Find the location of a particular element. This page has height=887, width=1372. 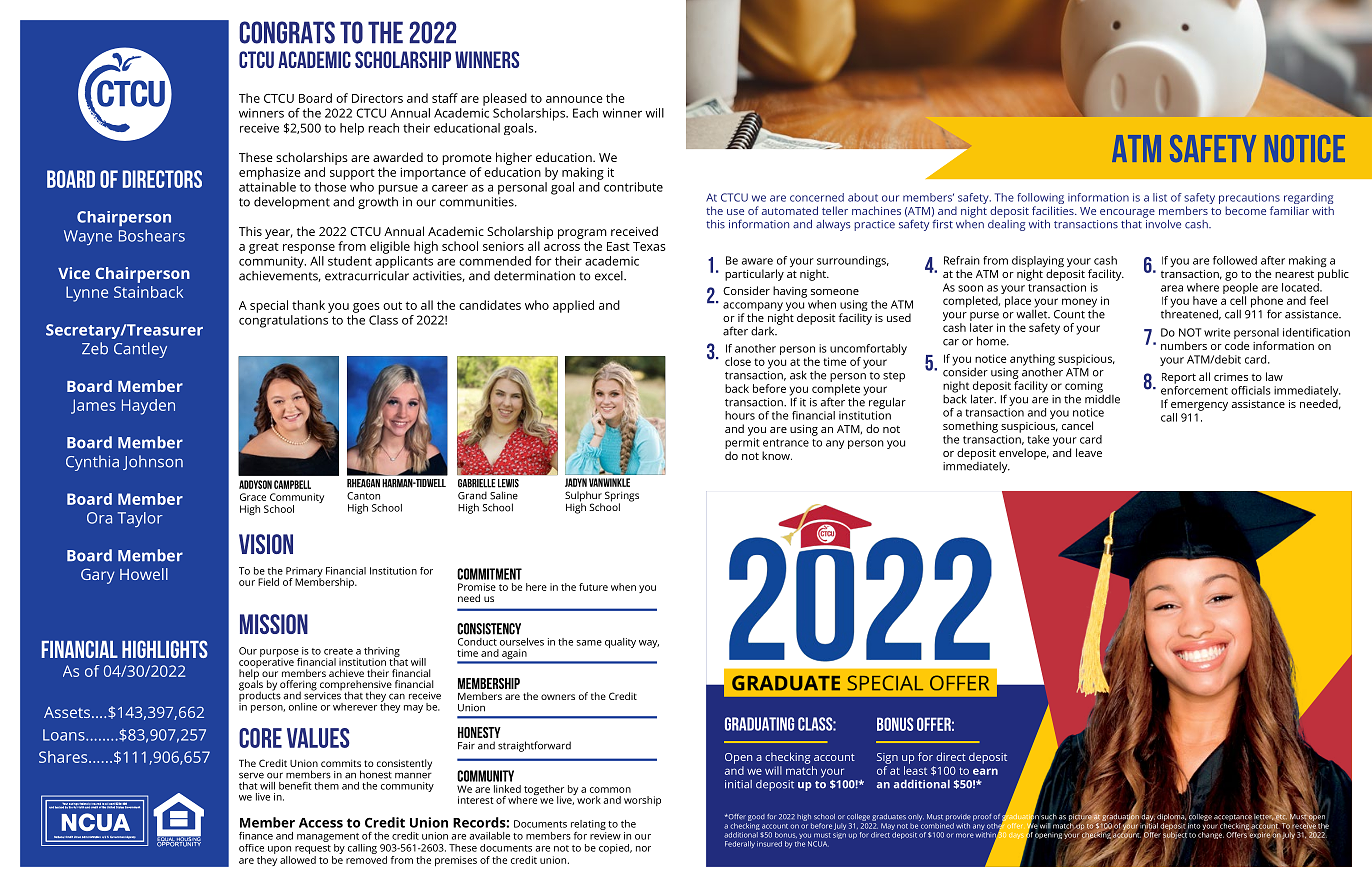

purpose is located at coordinates (280, 654).
